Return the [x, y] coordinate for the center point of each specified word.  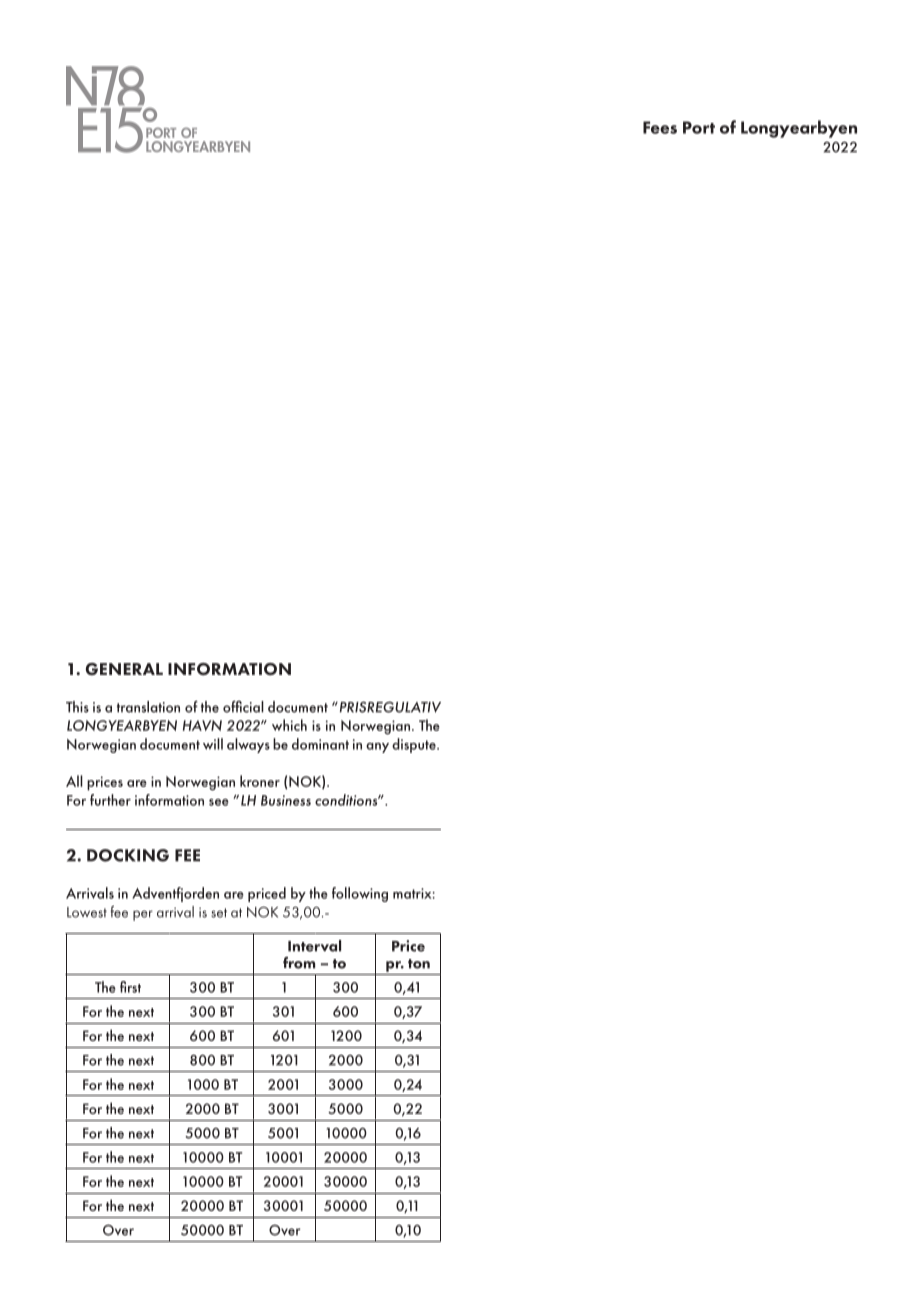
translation [148, 707]
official [243, 707]
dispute [415, 745]
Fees [660, 127]
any [377, 748]
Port [699, 127]
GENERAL [124, 669]
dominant [320, 744]
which [289, 725]
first [130, 987]
